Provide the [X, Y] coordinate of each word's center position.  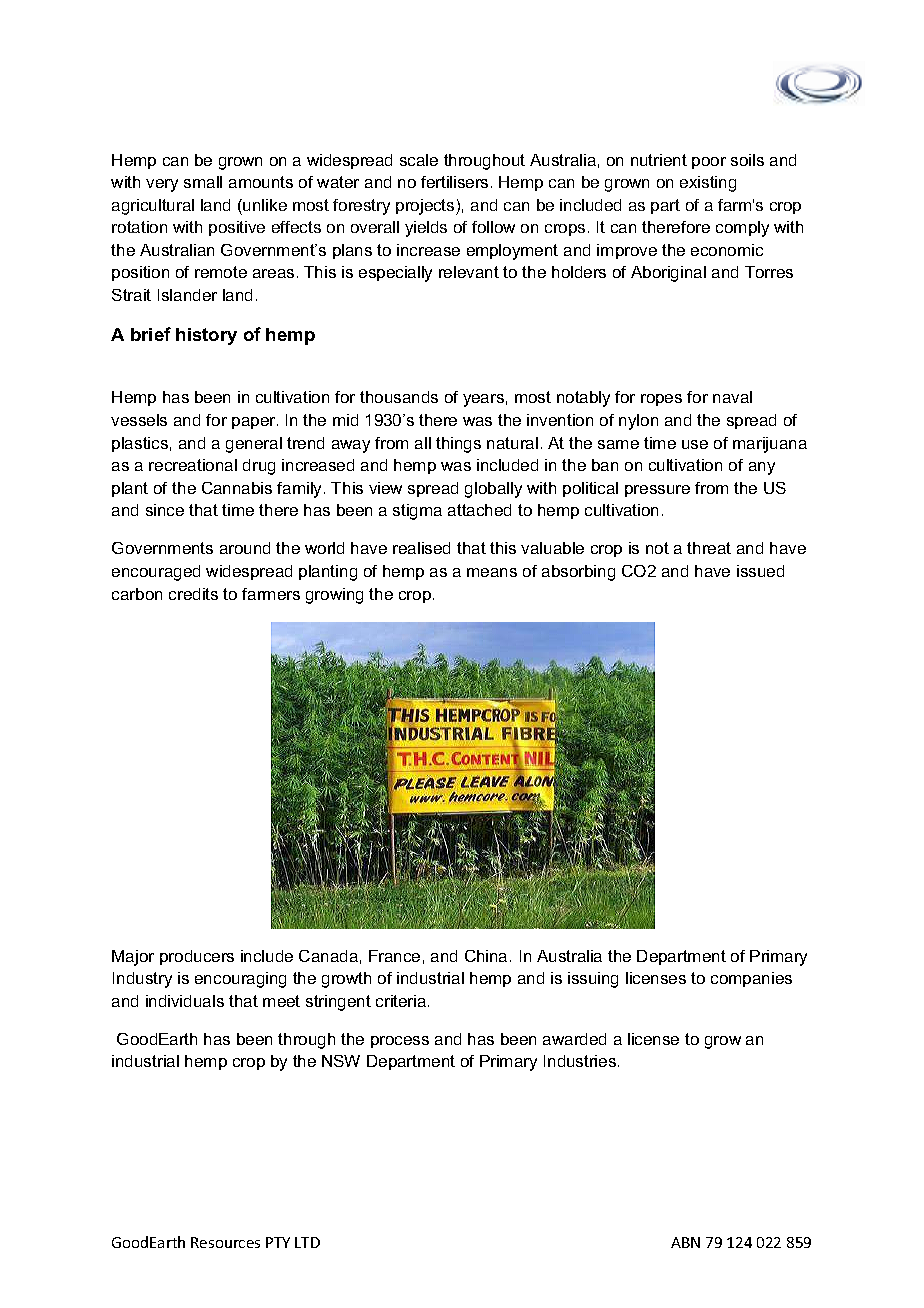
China [486, 956]
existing [708, 184]
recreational [193, 465]
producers [197, 957]
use [695, 444]
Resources [225, 1242]
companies [751, 979]
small [203, 182]
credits [193, 594]
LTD [307, 1242]
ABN [685, 1242]
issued [760, 571]
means [492, 572]
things [458, 445]
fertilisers [454, 182]
